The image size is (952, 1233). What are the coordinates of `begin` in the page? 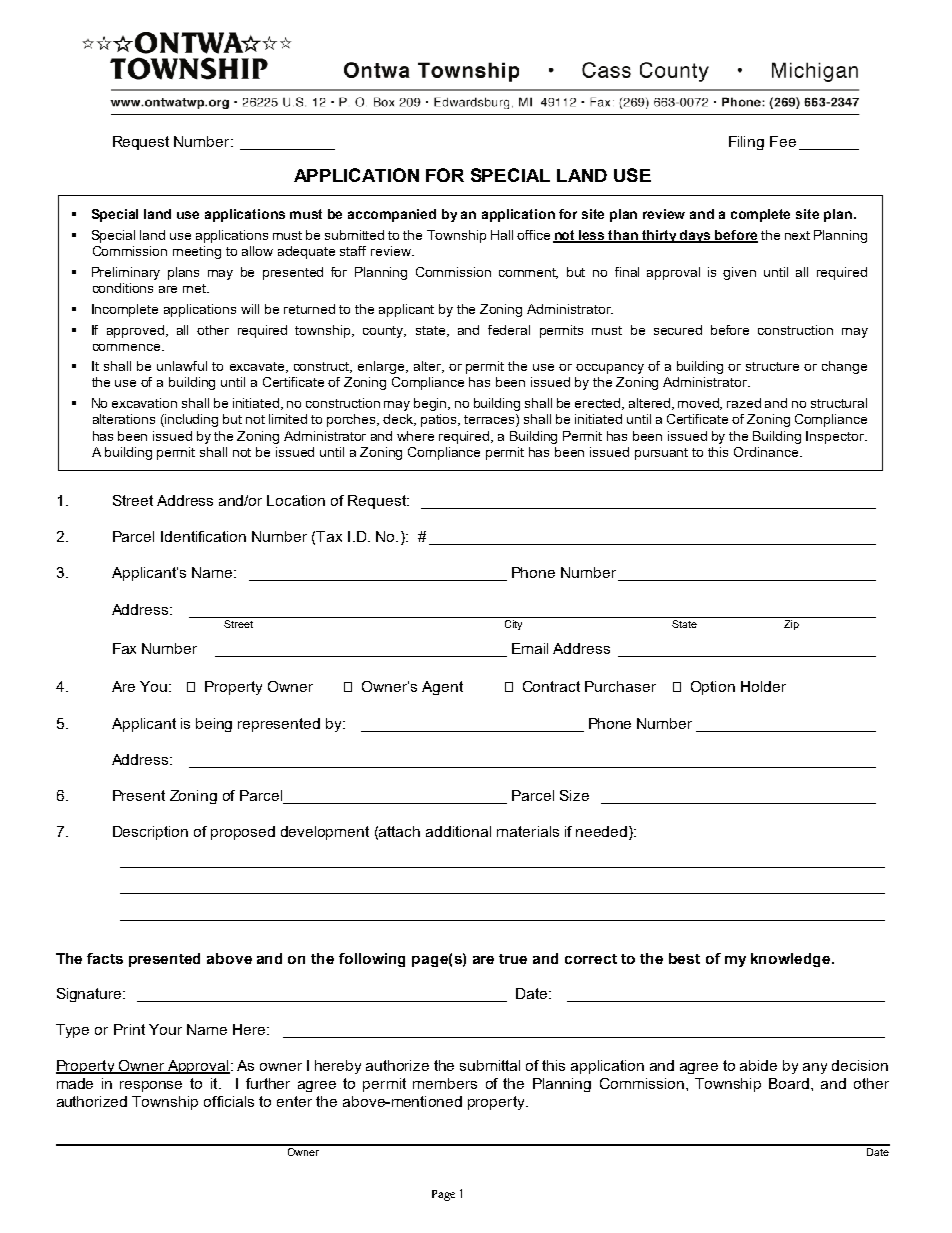 It's located at (432, 404).
